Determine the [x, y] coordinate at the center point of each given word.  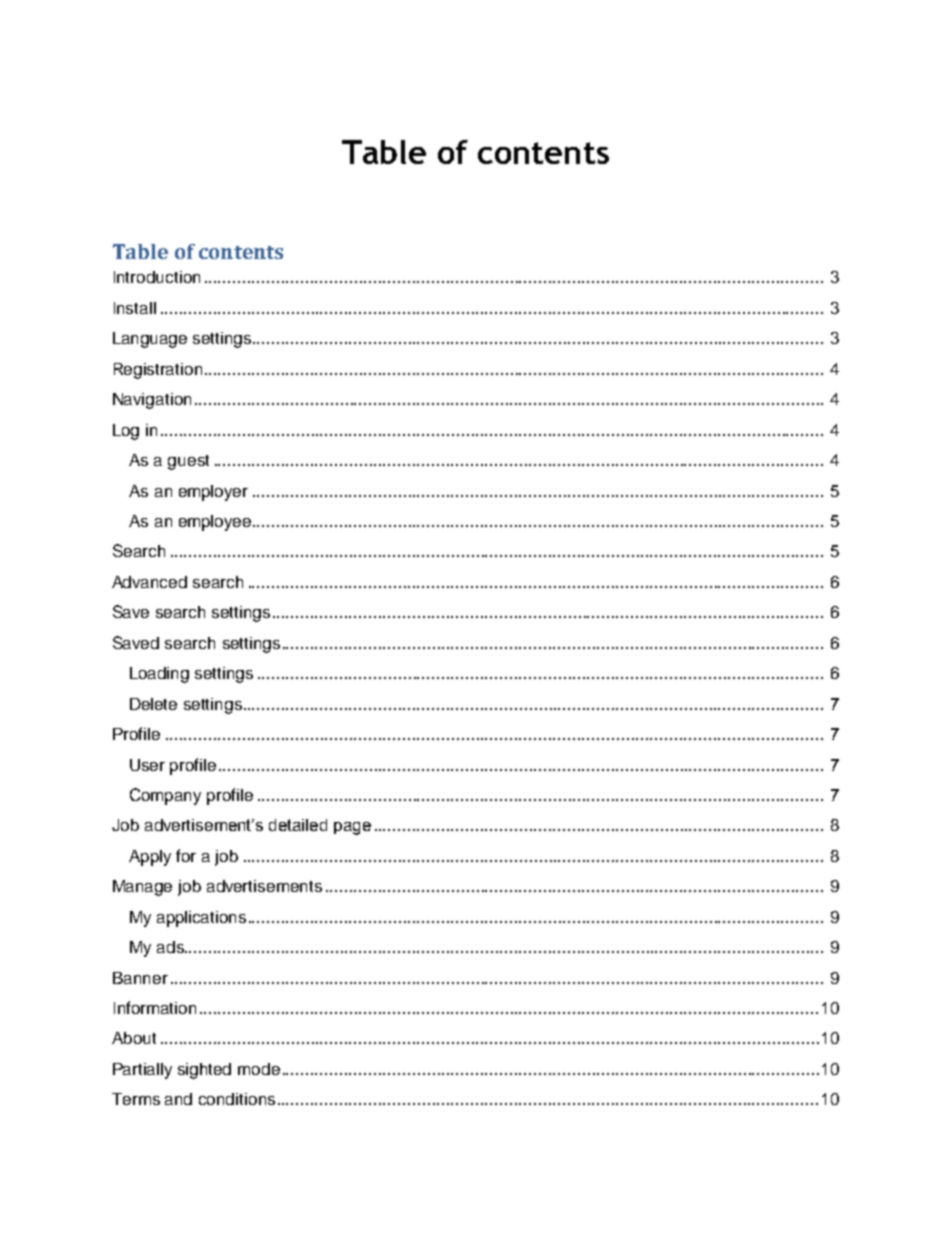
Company [165, 796]
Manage [142, 888]
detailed [298, 825]
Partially [142, 1071]
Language [150, 340]
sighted [204, 1071]
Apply [150, 858]
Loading [159, 675]
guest [188, 462]
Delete [153, 704]
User [147, 765]
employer [213, 493]
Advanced [149, 582]
